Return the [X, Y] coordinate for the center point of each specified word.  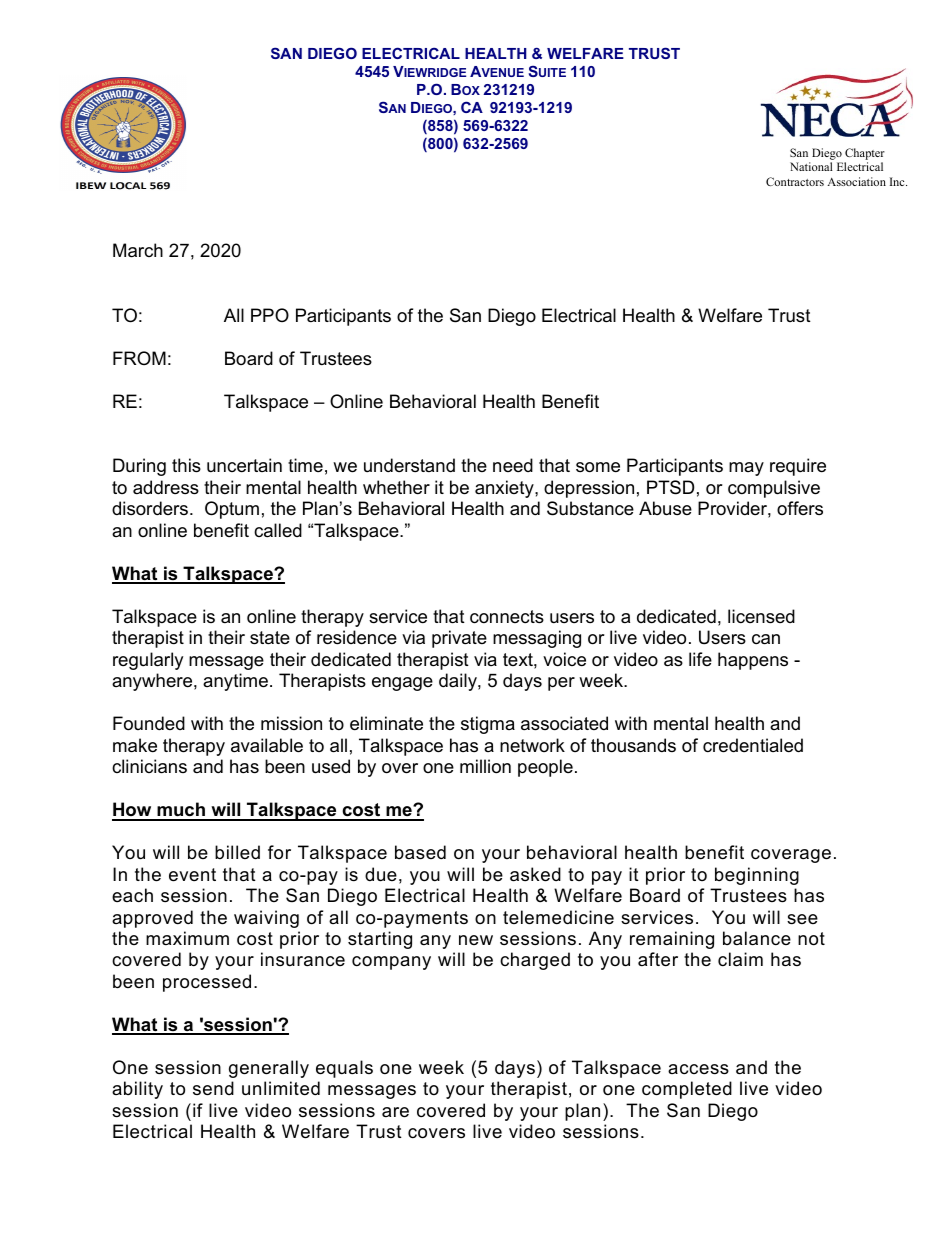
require [798, 467]
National [811, 166]
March [138, 250]
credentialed [753, 745]
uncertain [244, 465]
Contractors [795, 181]
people [545, 768]
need [513, 465]
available [267, 745]
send [213, 1088]
